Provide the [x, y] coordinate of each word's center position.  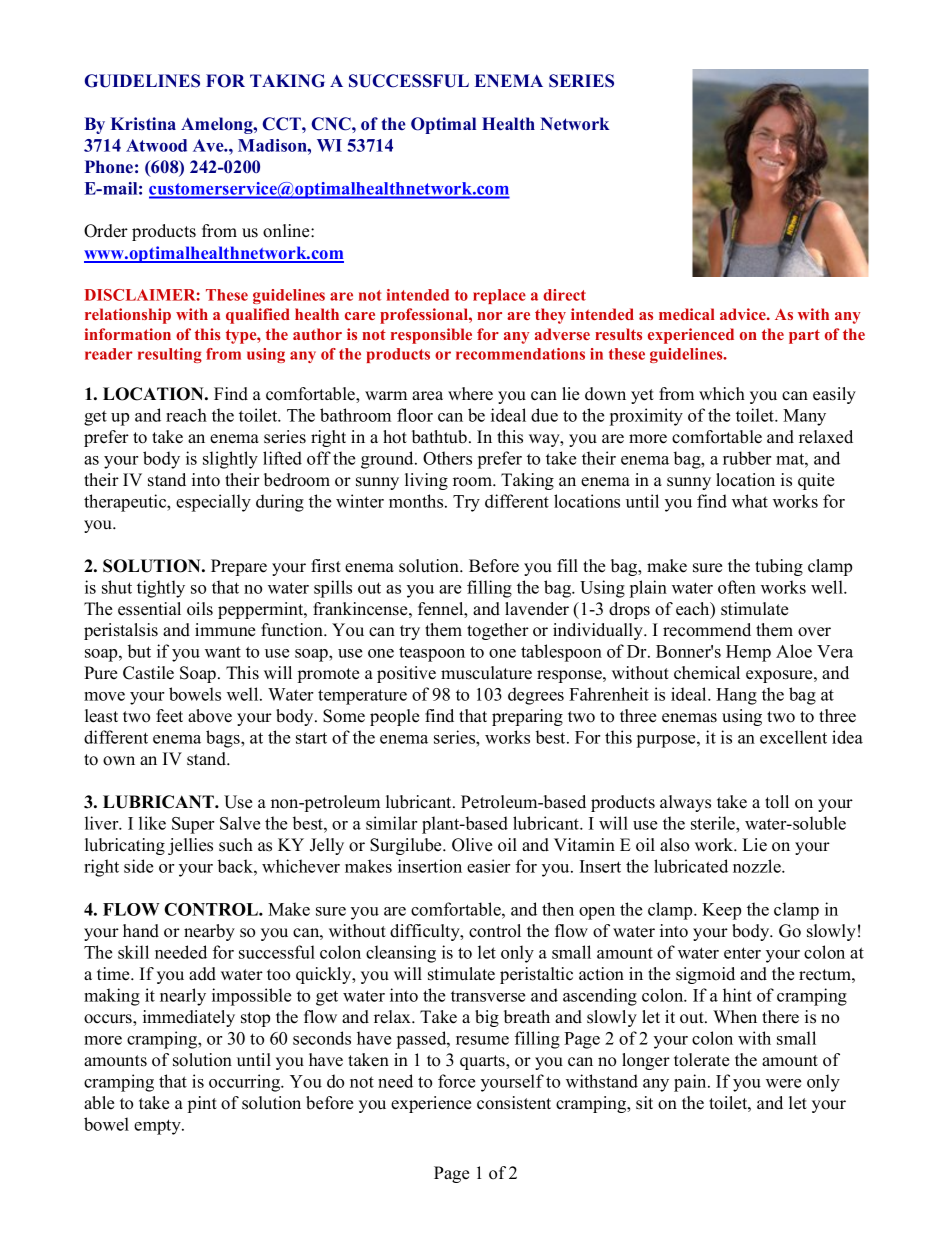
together [498, 631]
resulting [170, 355]
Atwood [156, 145]
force [456, 1081]
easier [488, 866]
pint [202, 1104]
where [470, 394]
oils [200, 609]
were [783, 1083]
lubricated [691, 866]
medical [687, 314]
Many [804, 417]
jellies [190, 846]
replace [499, 296]
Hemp [748, 653]
